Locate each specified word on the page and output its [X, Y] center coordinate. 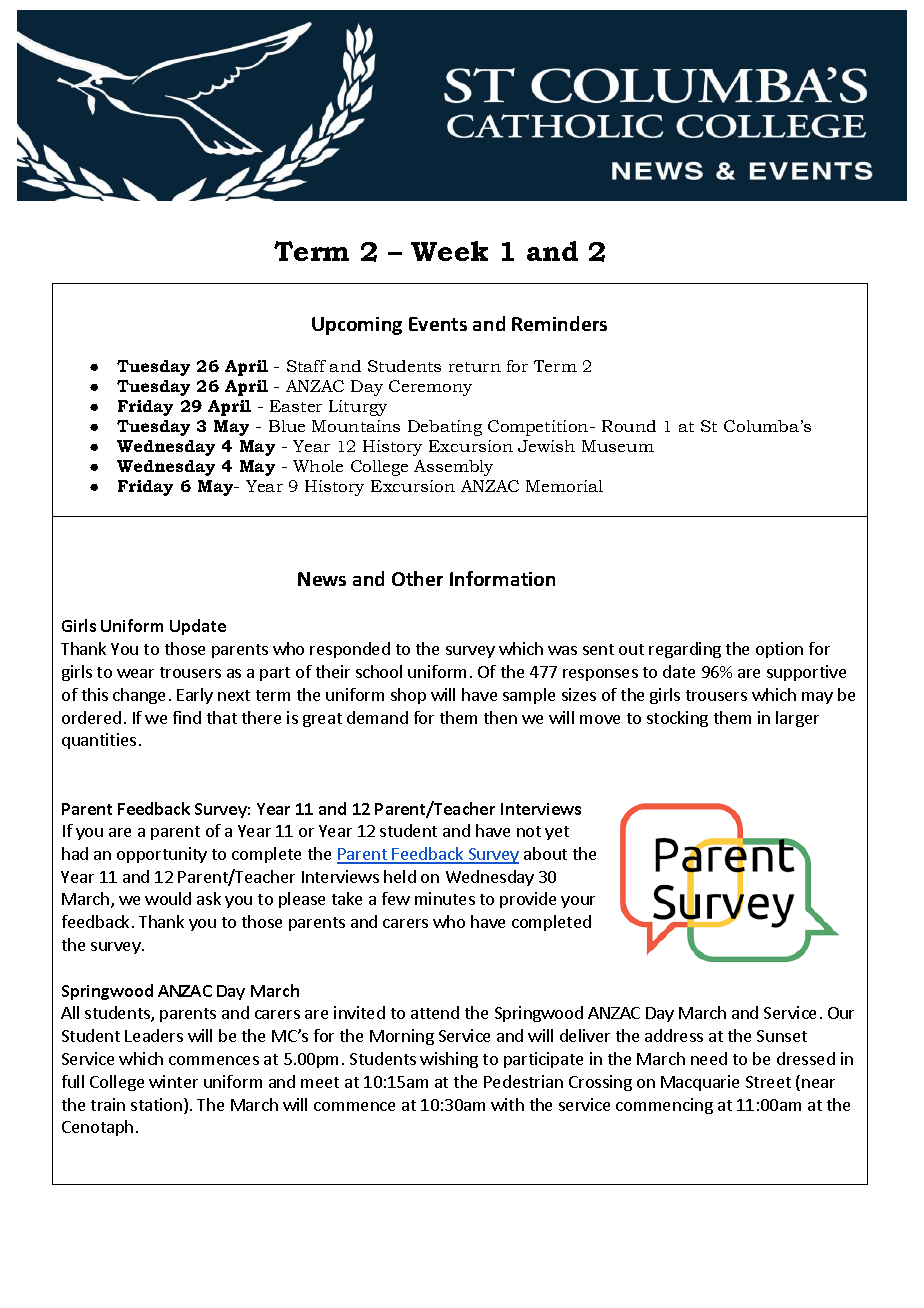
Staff [306, 366]
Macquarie [700, 1083]
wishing [449, 1060]
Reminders [559, 323]
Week [449, 251]
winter [173, 1081]
